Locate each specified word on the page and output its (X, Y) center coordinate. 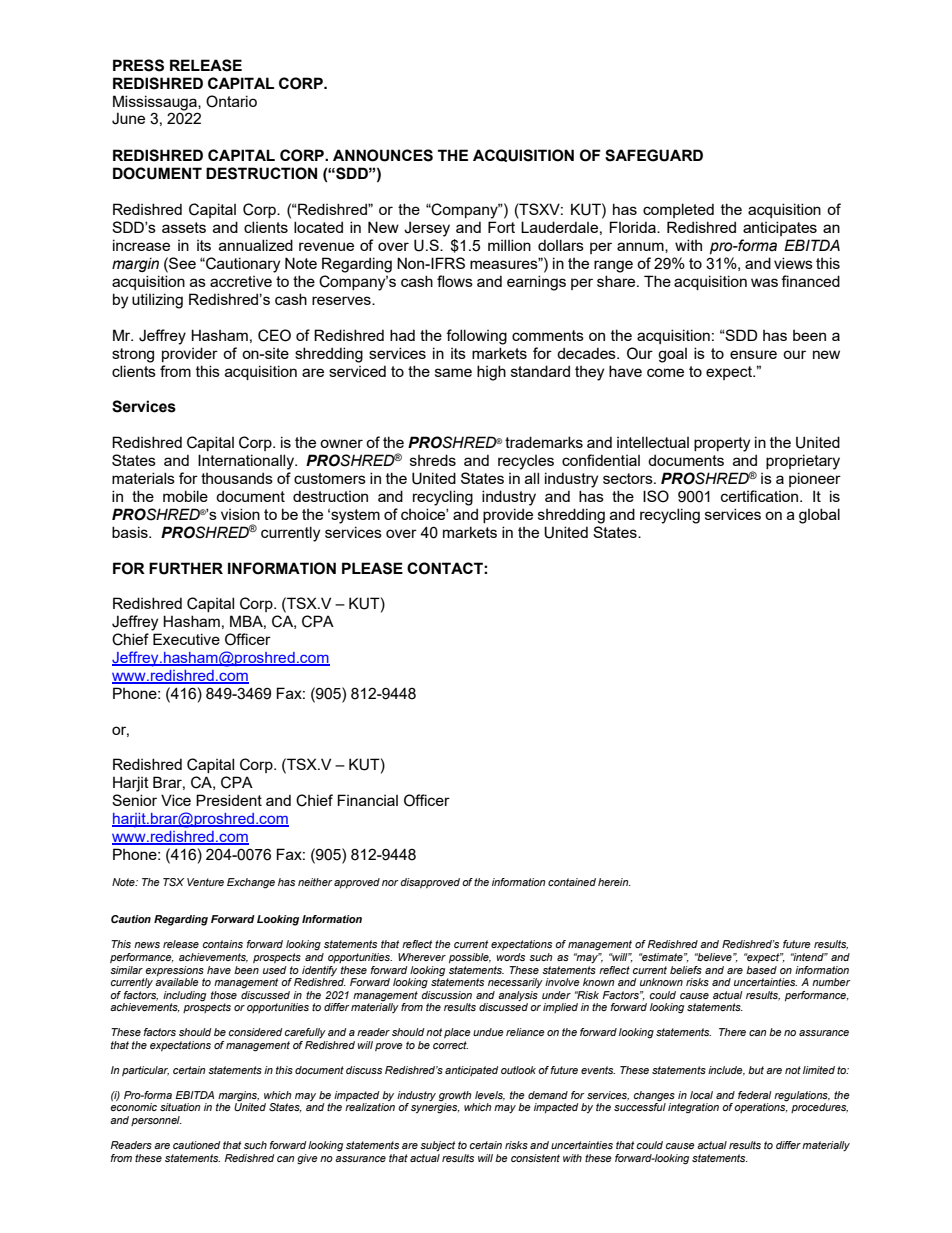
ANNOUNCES (383, 155)
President (229, 800)
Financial (368, 800)
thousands (237, 478)
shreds (433, 460)
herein (614, 882)
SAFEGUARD (654, 155)
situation (180, 1107)
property (722, 444)
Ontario (231, 101)
